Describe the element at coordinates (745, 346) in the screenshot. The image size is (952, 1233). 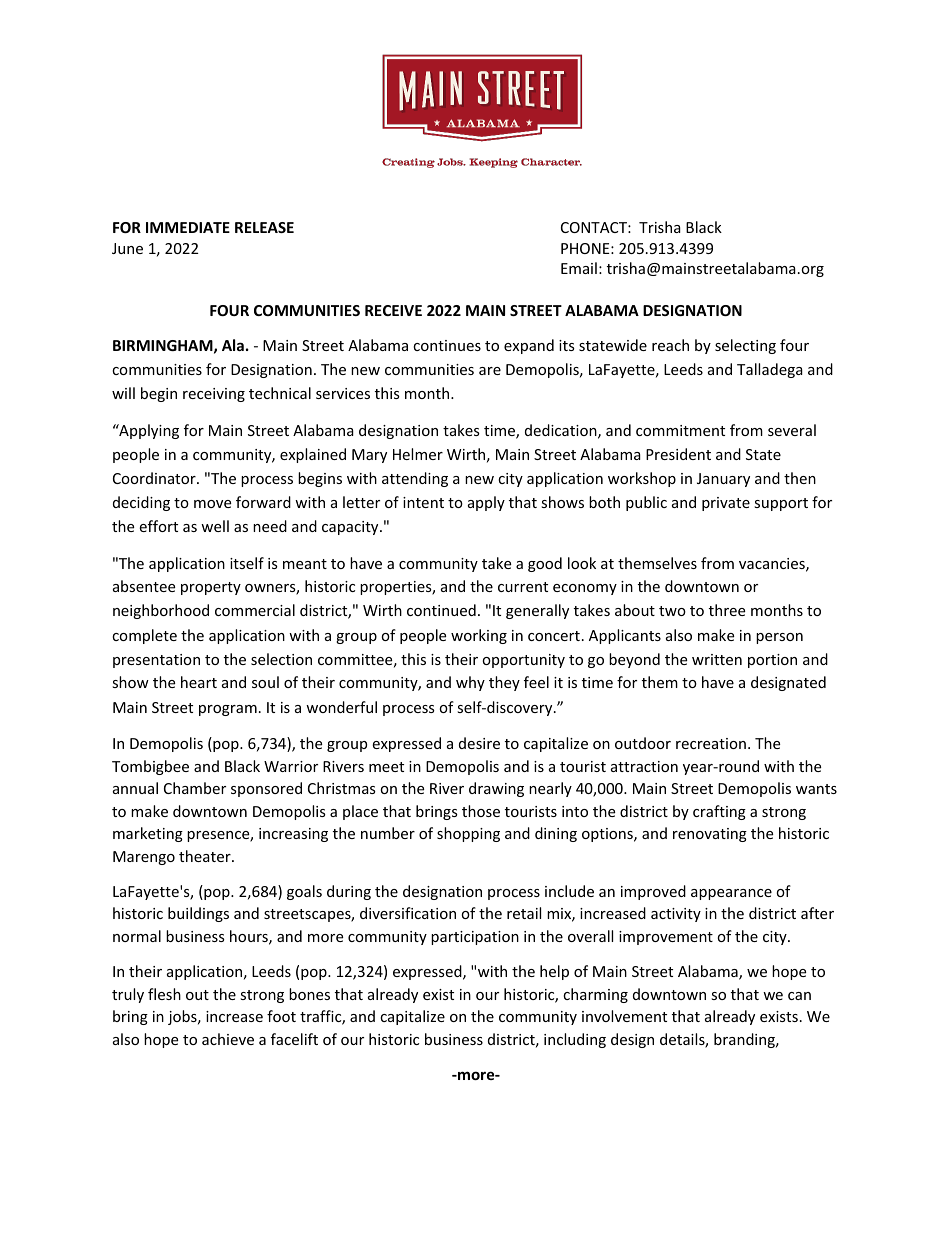
I see `selecting` at that location.
